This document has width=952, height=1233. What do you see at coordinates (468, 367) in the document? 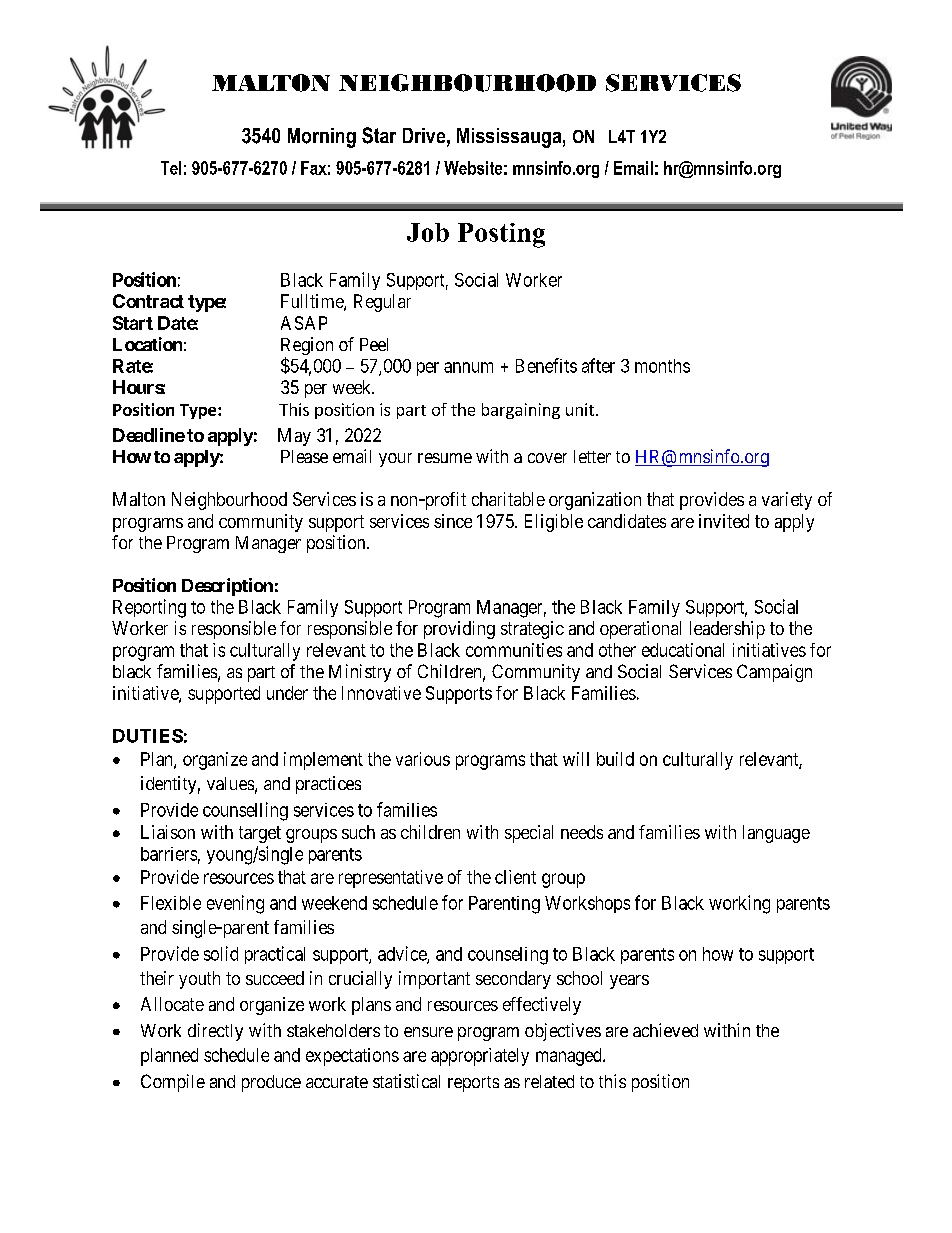
I see `annum` at bounding box center [468, 367].
